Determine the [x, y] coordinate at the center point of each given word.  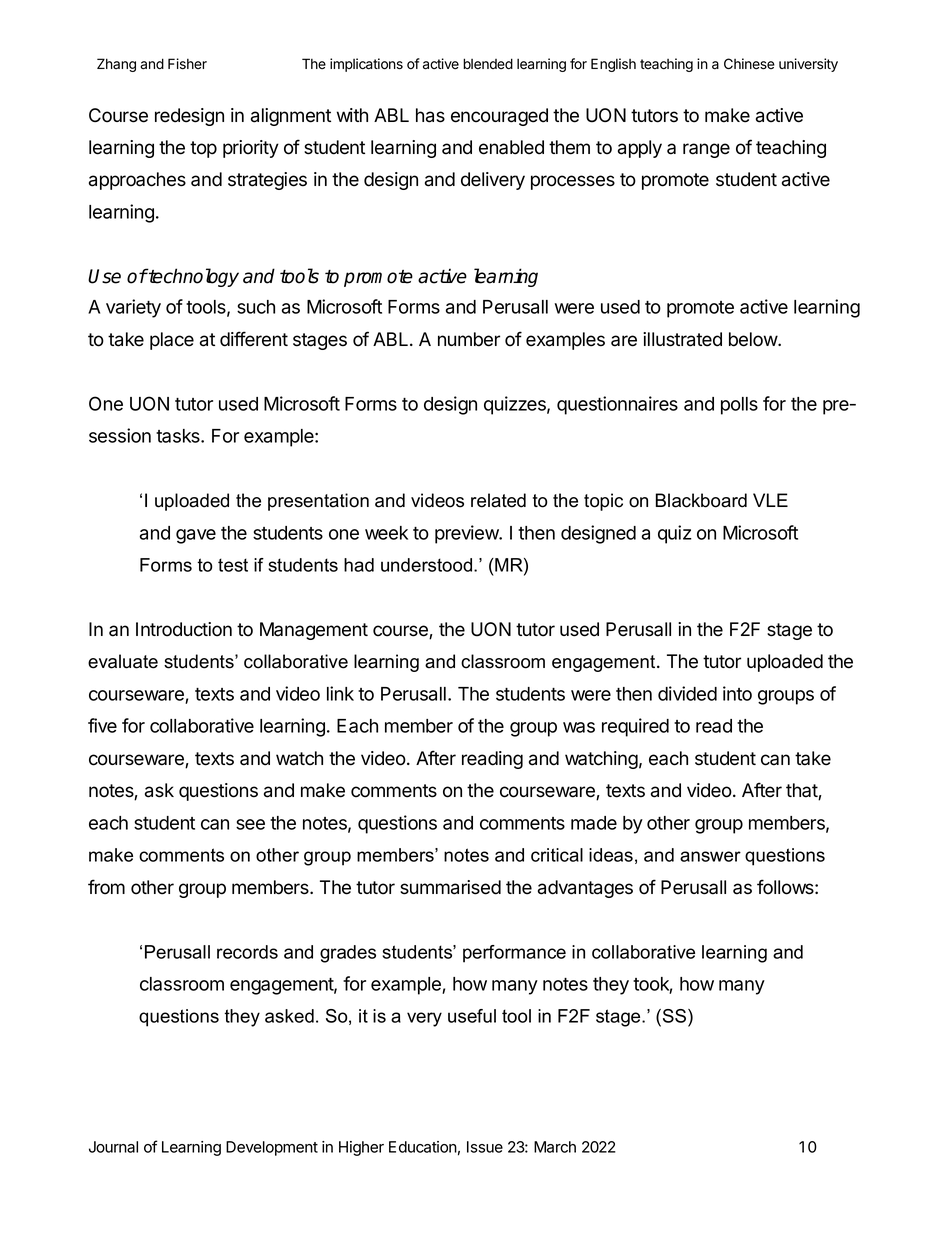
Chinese [749, 64]
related [498, 500]
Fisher [187, 64]
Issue [485, 1147]
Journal [113, 1147]
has [430, 115]
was [579, 727]
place [172, 341]
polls [739, 406]
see [250, 824]
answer [710, 856]
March [555, 1147]
